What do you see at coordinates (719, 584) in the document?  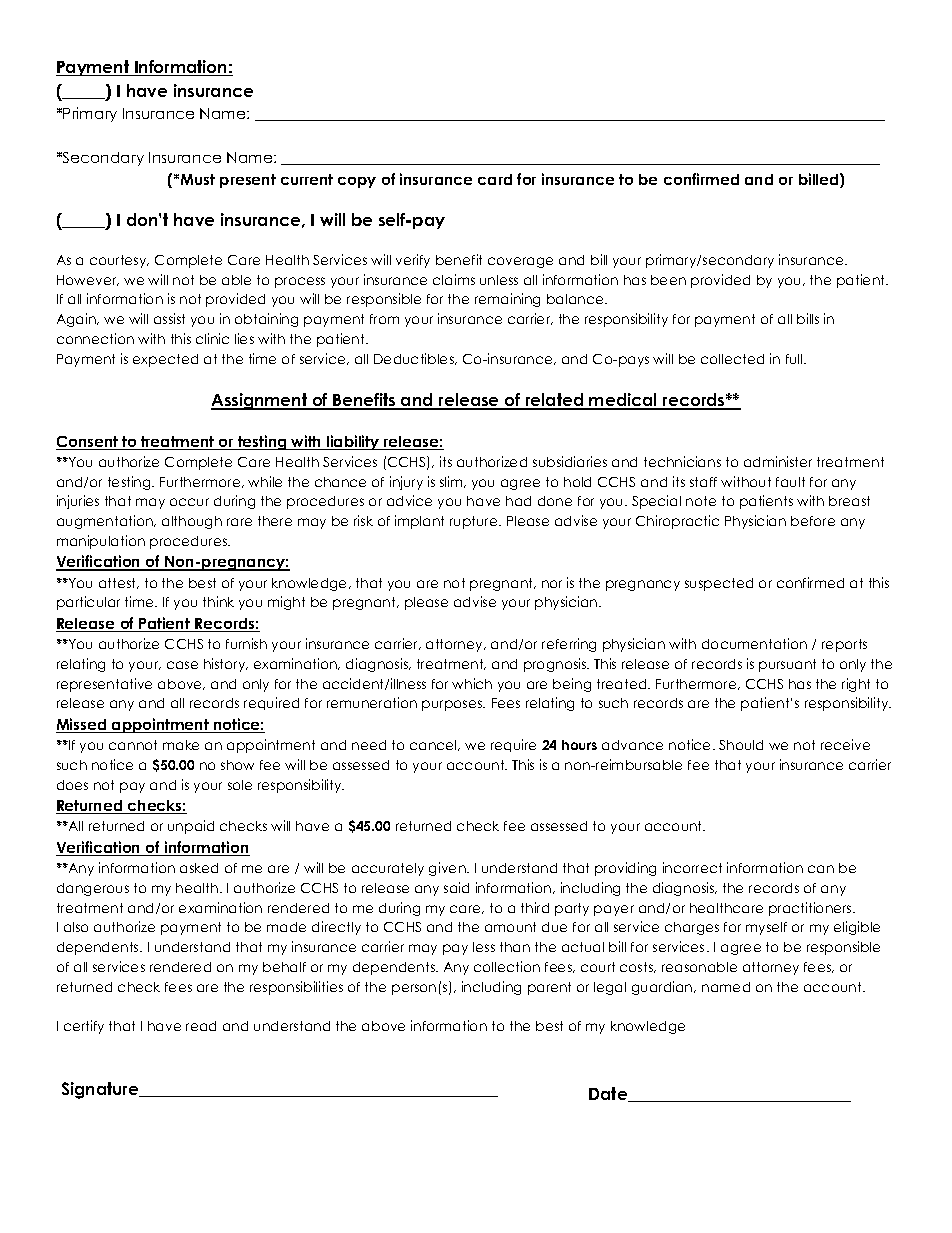 I see `suspected` at bounding box center [719, 584].
